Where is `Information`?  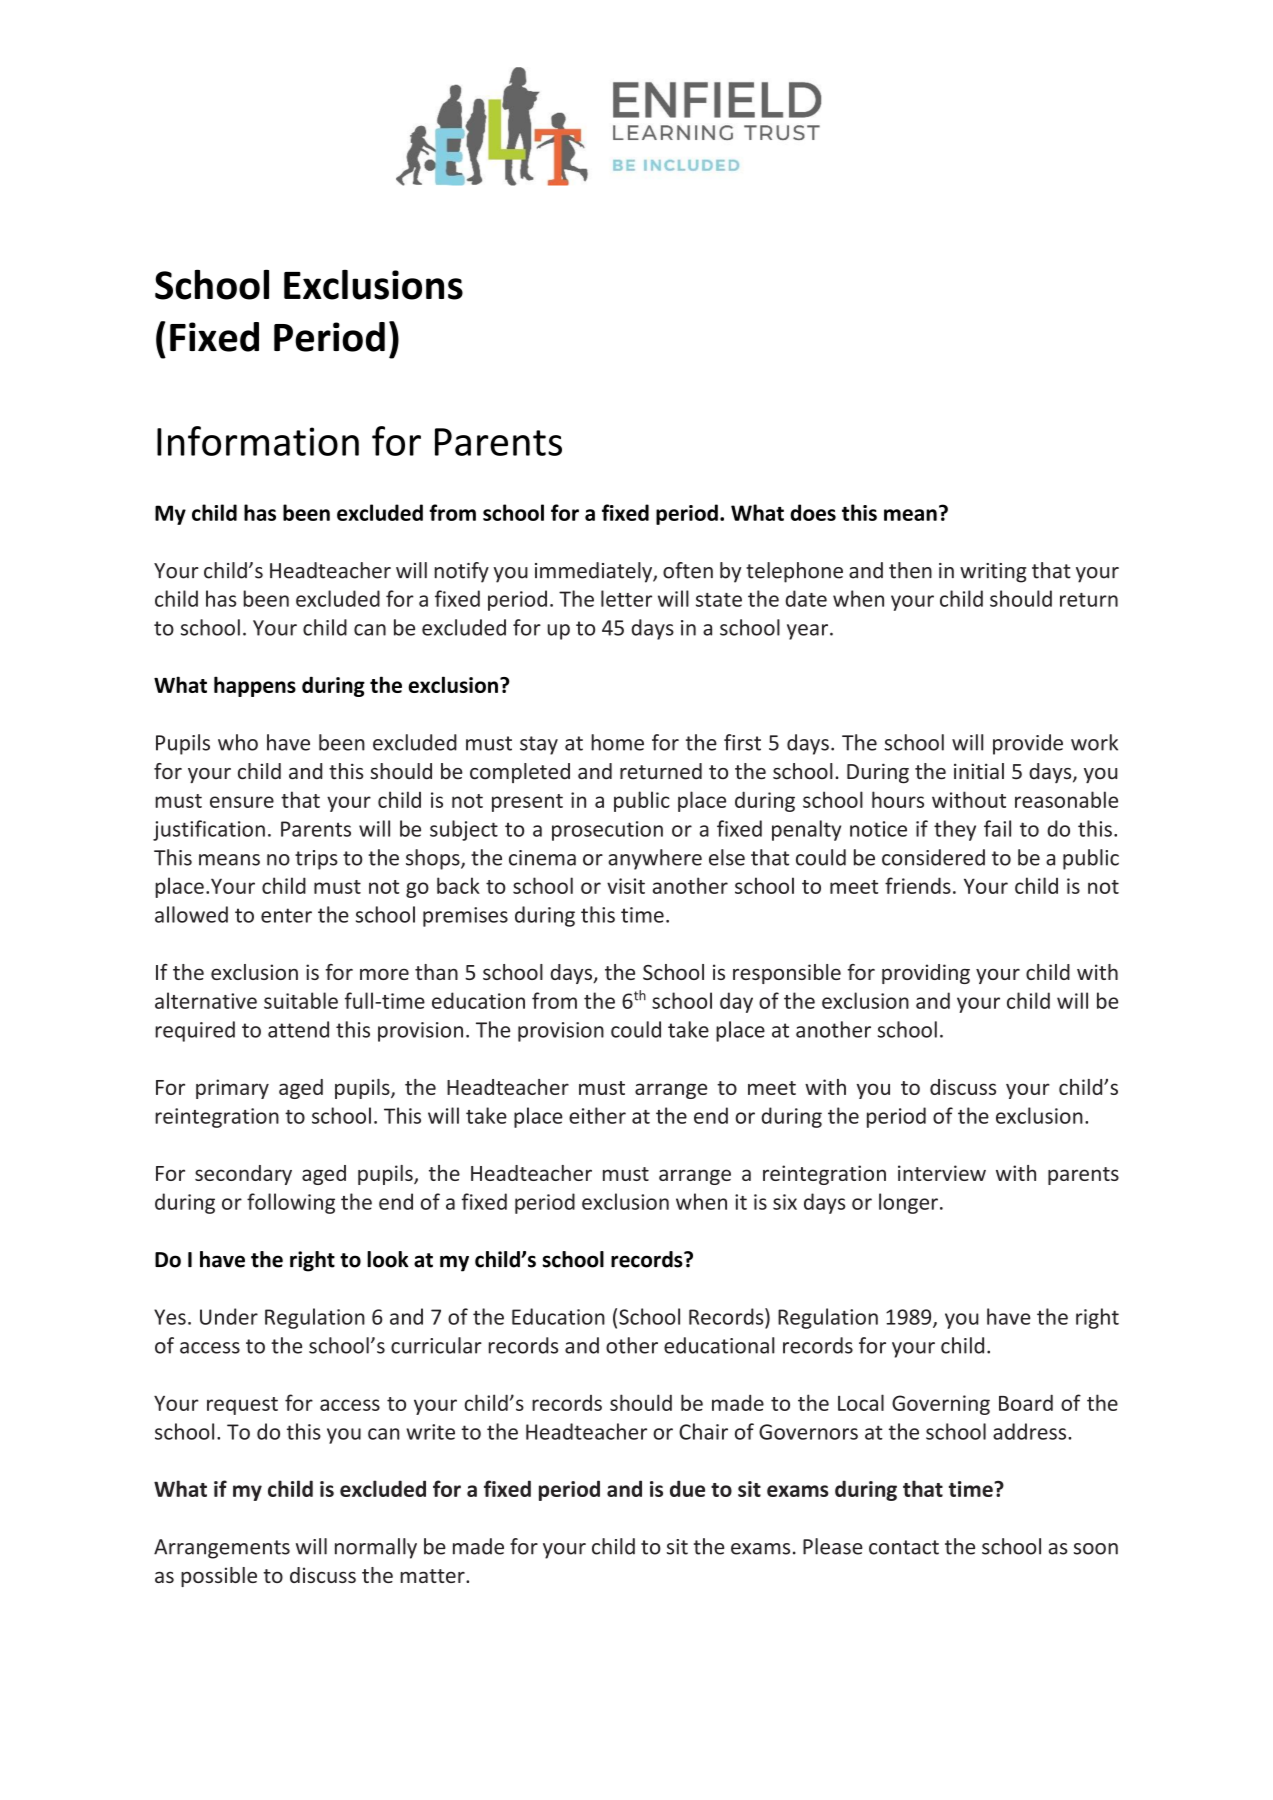
Information is located at coordinates (258, 441).
